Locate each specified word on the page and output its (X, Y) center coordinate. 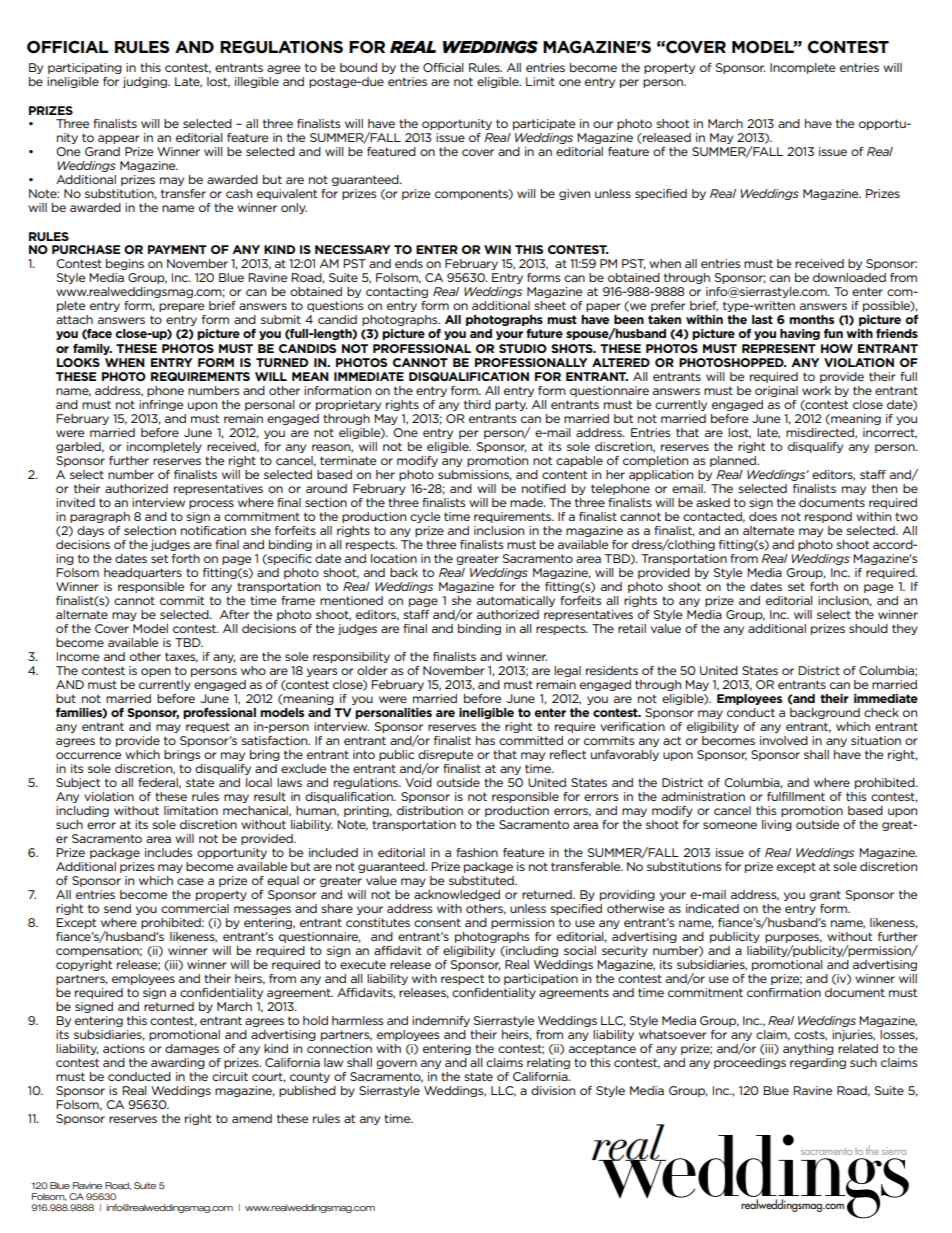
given (574, 194)
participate (544, 124)
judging (146, 82)
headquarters (143, 573)
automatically (516, 601)
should (868, 628)
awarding (178, 1063)
